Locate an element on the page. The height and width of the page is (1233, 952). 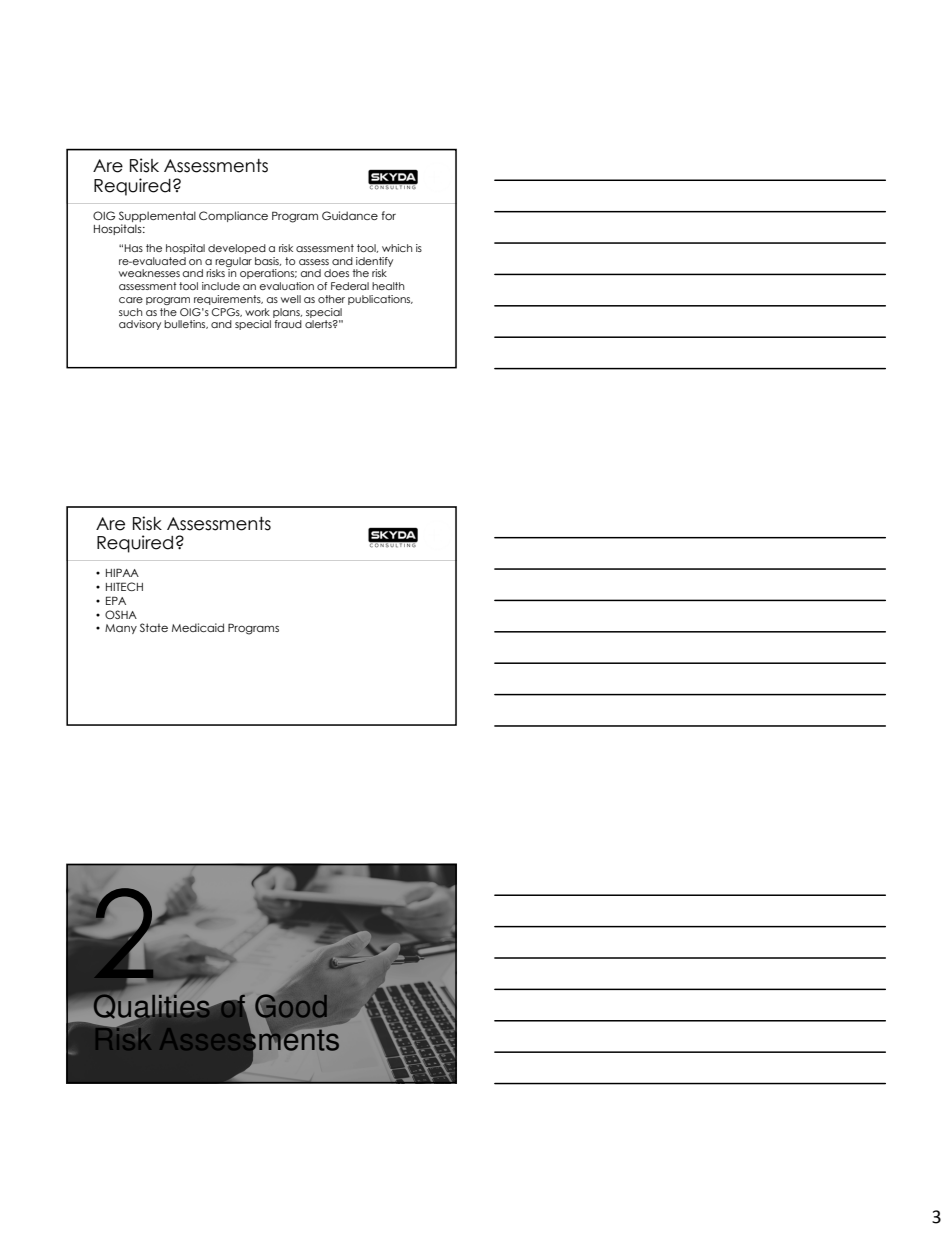
HIPAA is located at coordinates (122, 572).
